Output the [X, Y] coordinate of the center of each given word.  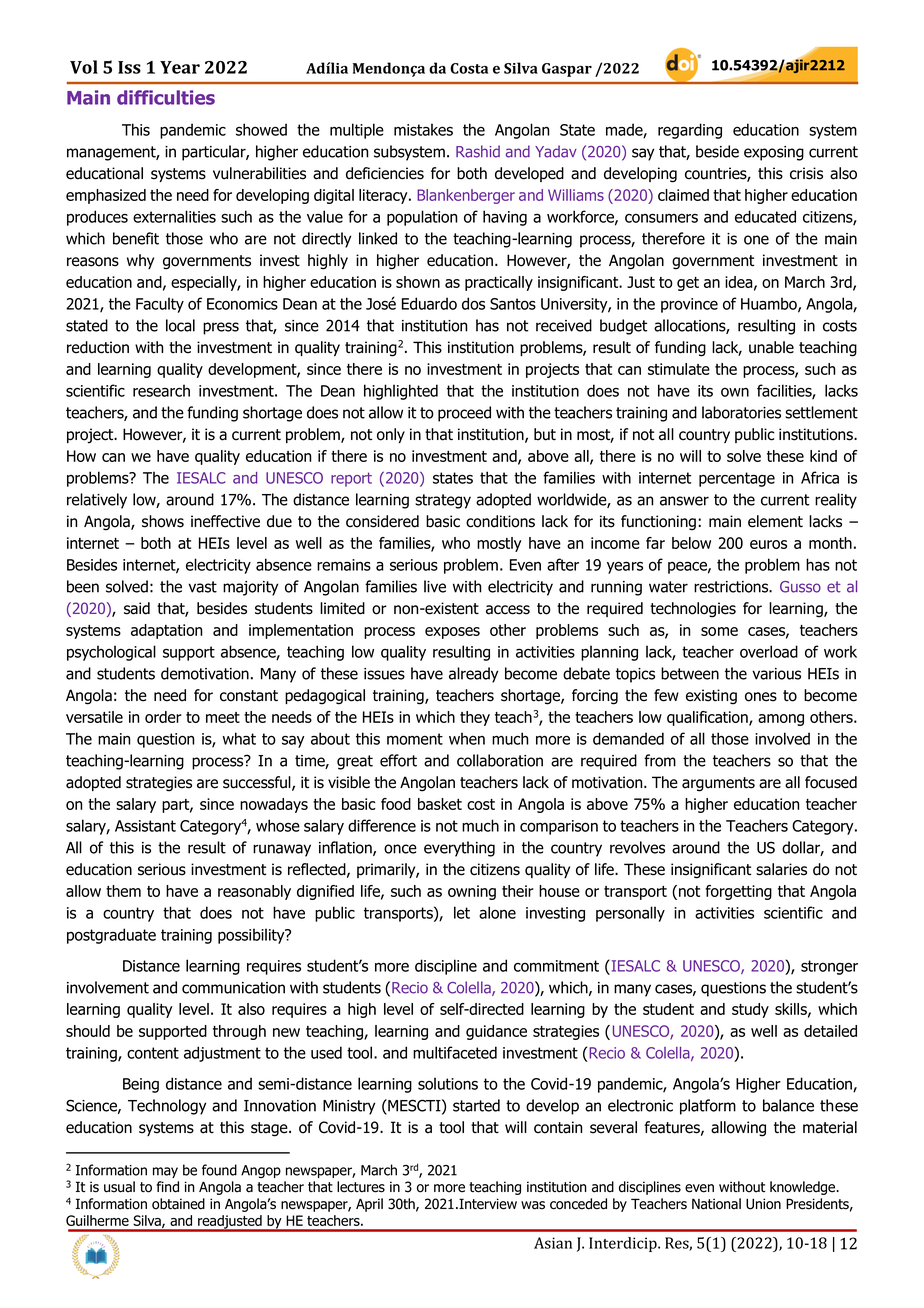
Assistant [145, 826]
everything [459, 849]
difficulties [166, 97]
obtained [178, 1204]
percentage [737, 479]
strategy [443, 501]
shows [163, 521]
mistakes [423, 129]
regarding [690, 131]
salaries [781, 869]
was [533, 1205]
